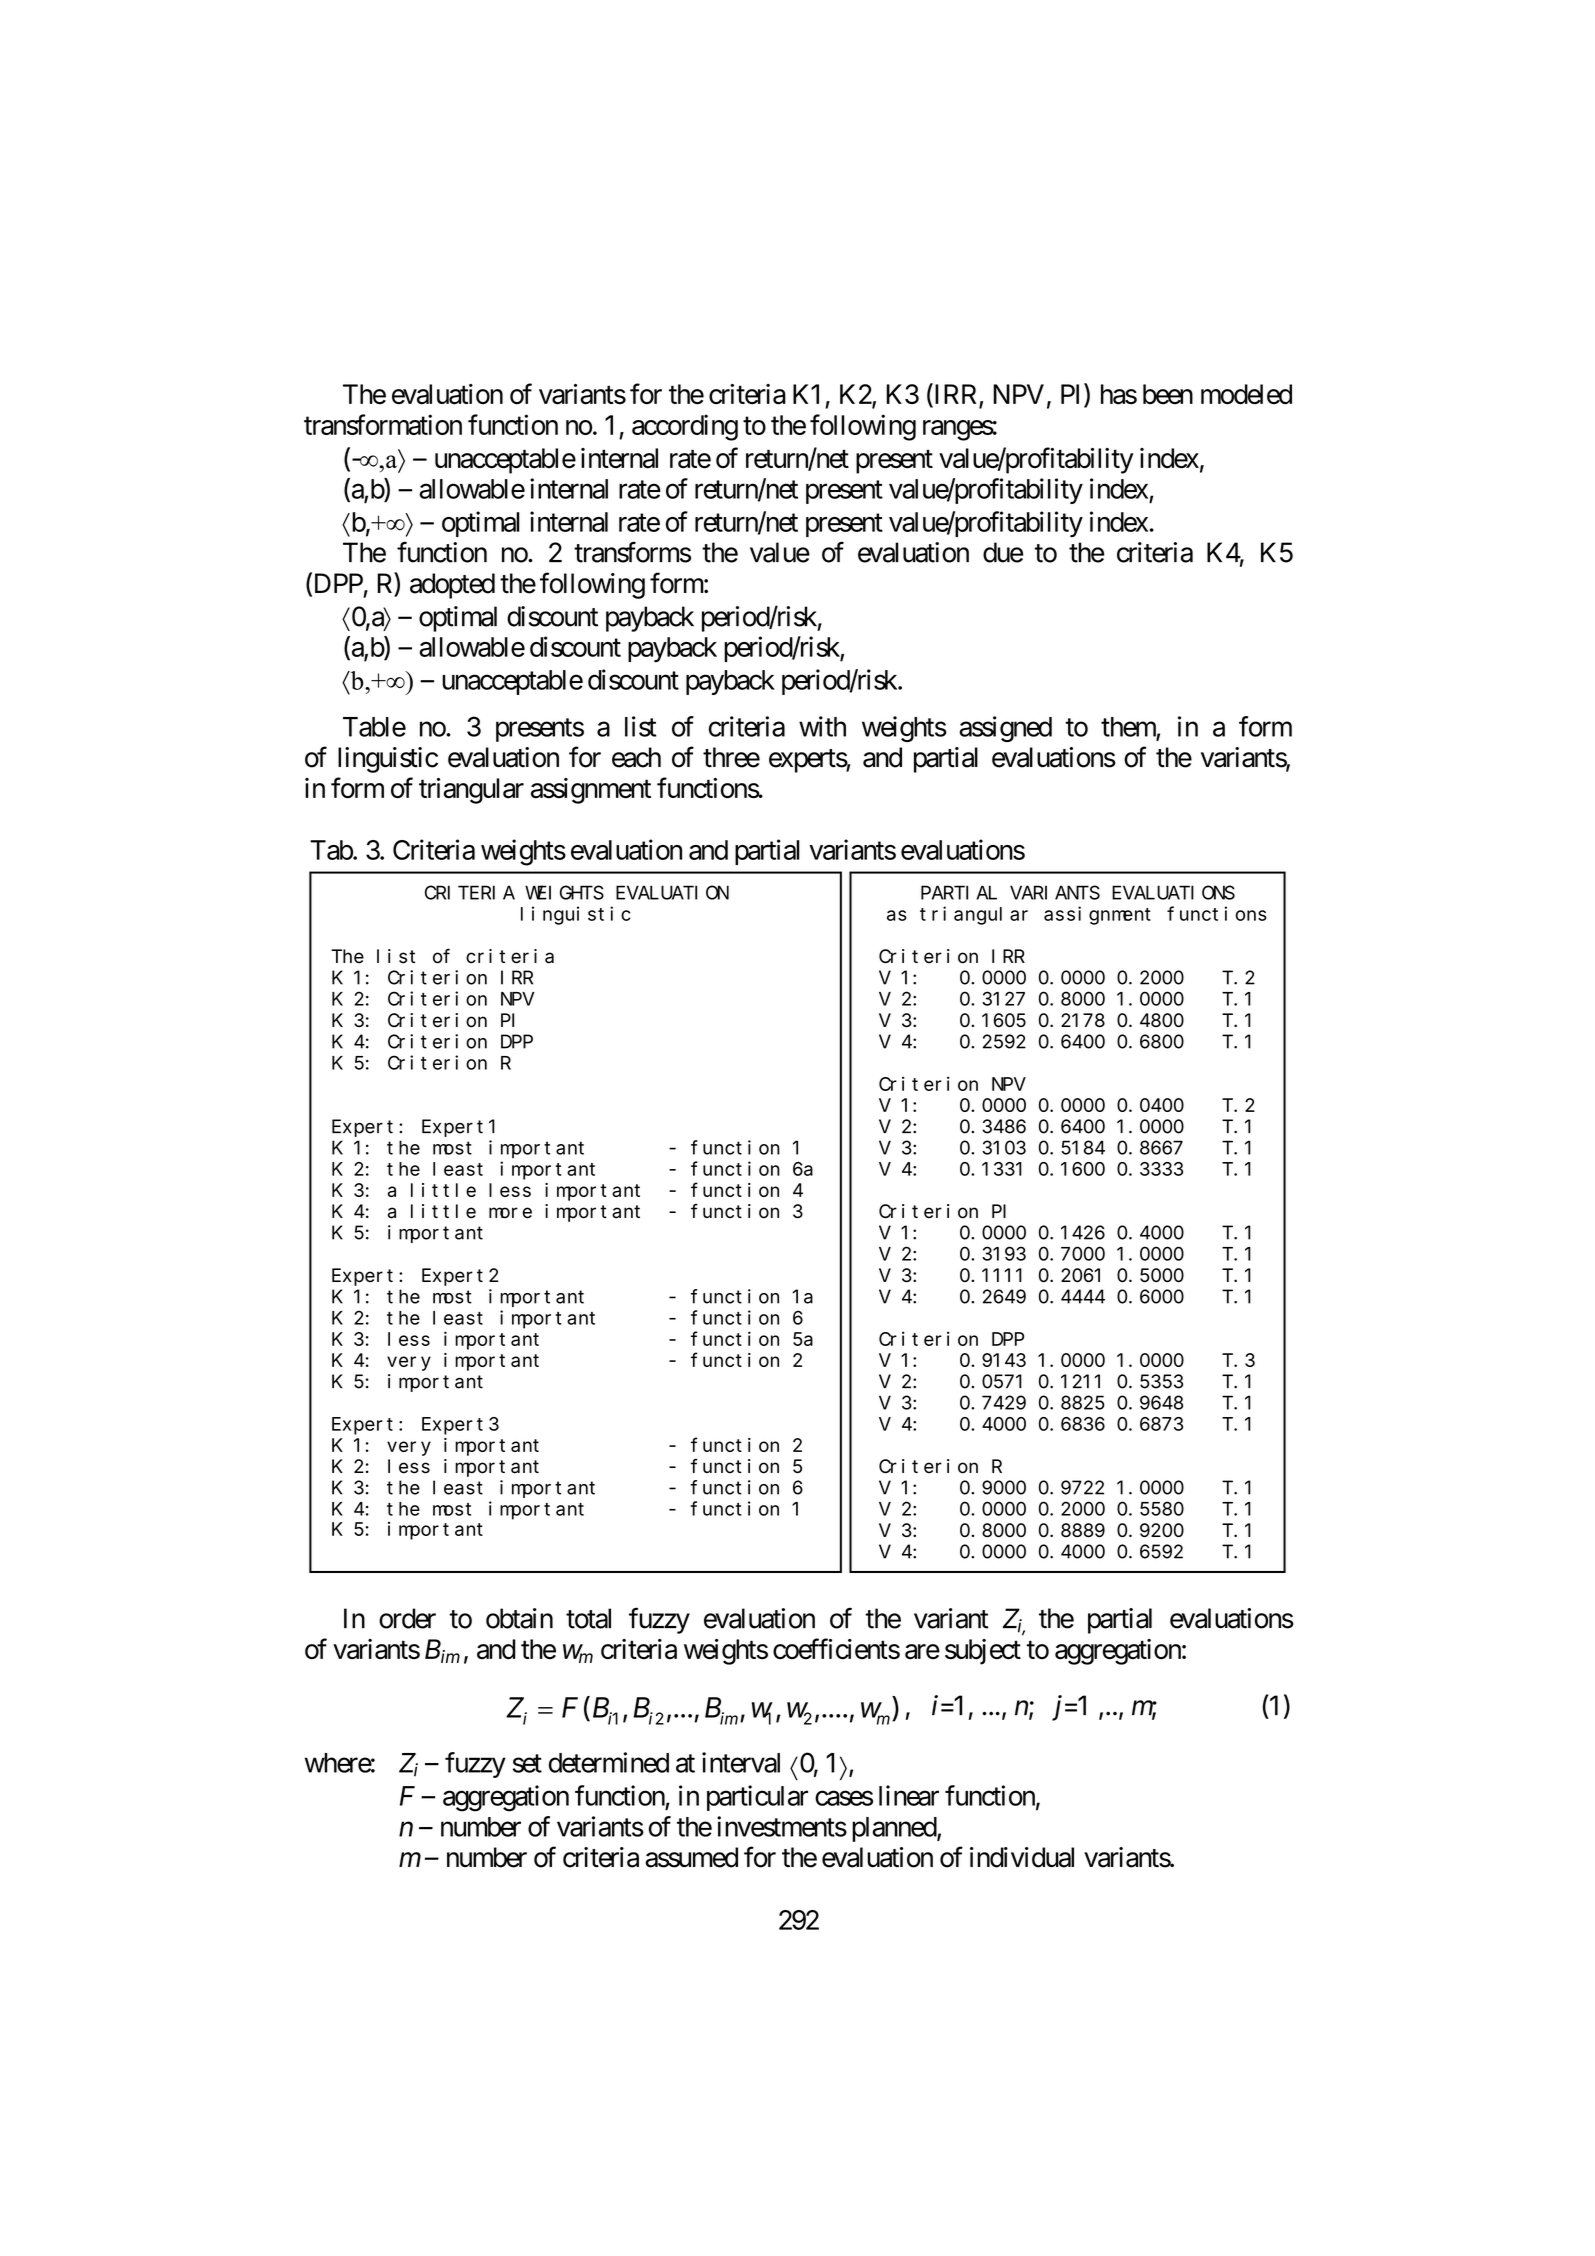 The height and width of the screenshot is (2256, 1595). I want to click on each, so click(636, 757).
